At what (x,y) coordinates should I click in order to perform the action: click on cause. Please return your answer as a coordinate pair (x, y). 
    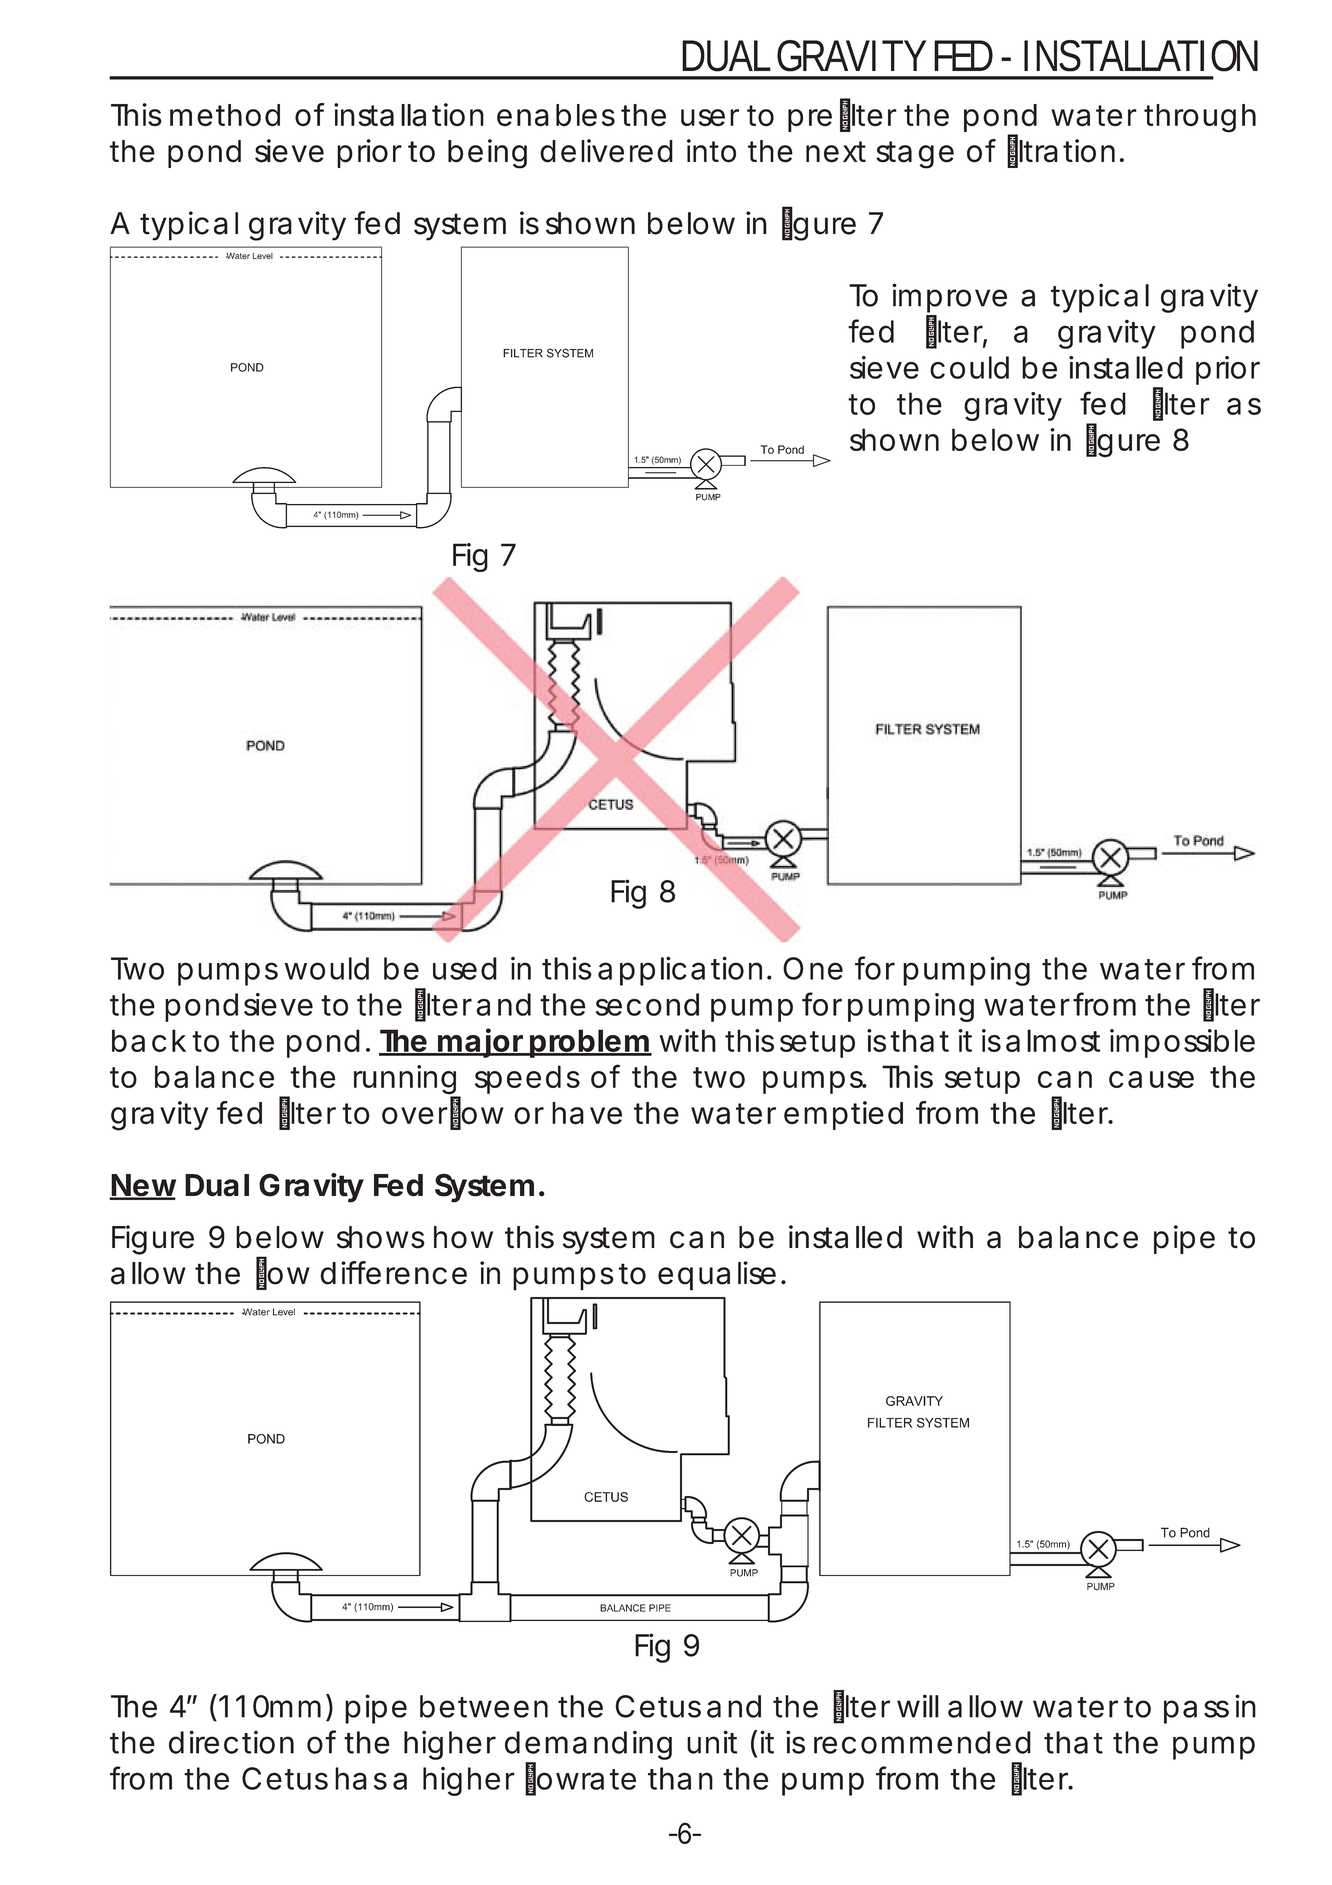
    Looking at the image, I should click on (1151, 1079).
